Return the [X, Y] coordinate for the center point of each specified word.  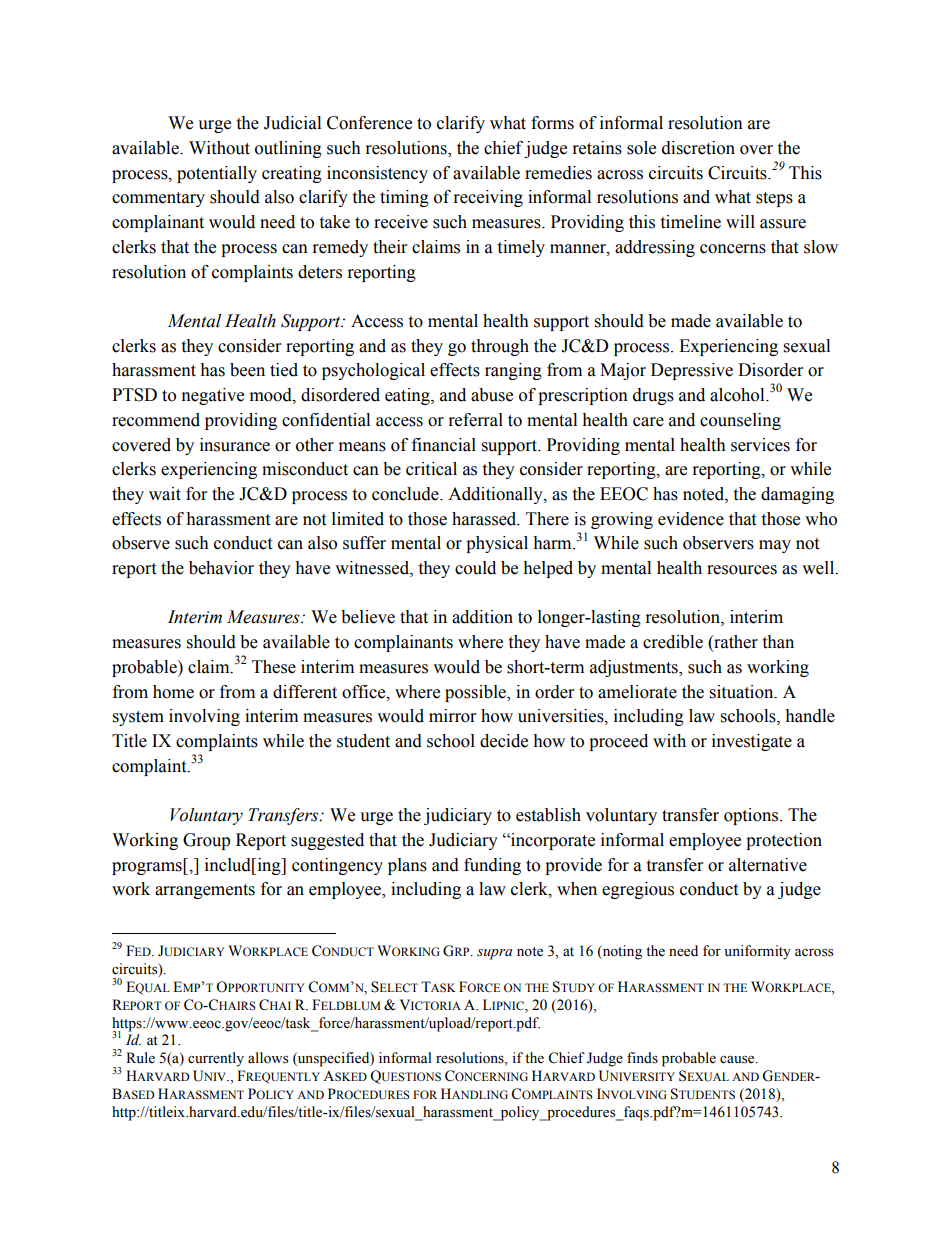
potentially [217, 174]
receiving [488, 198]
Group [206, 841]
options [752, 816]
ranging [513, 371]
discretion [698, 148]
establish [548, 815]
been [247, 370]
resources [742, 570]
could [475, 568]
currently [216, 1059]
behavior [221, 568]
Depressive [692, 371]
